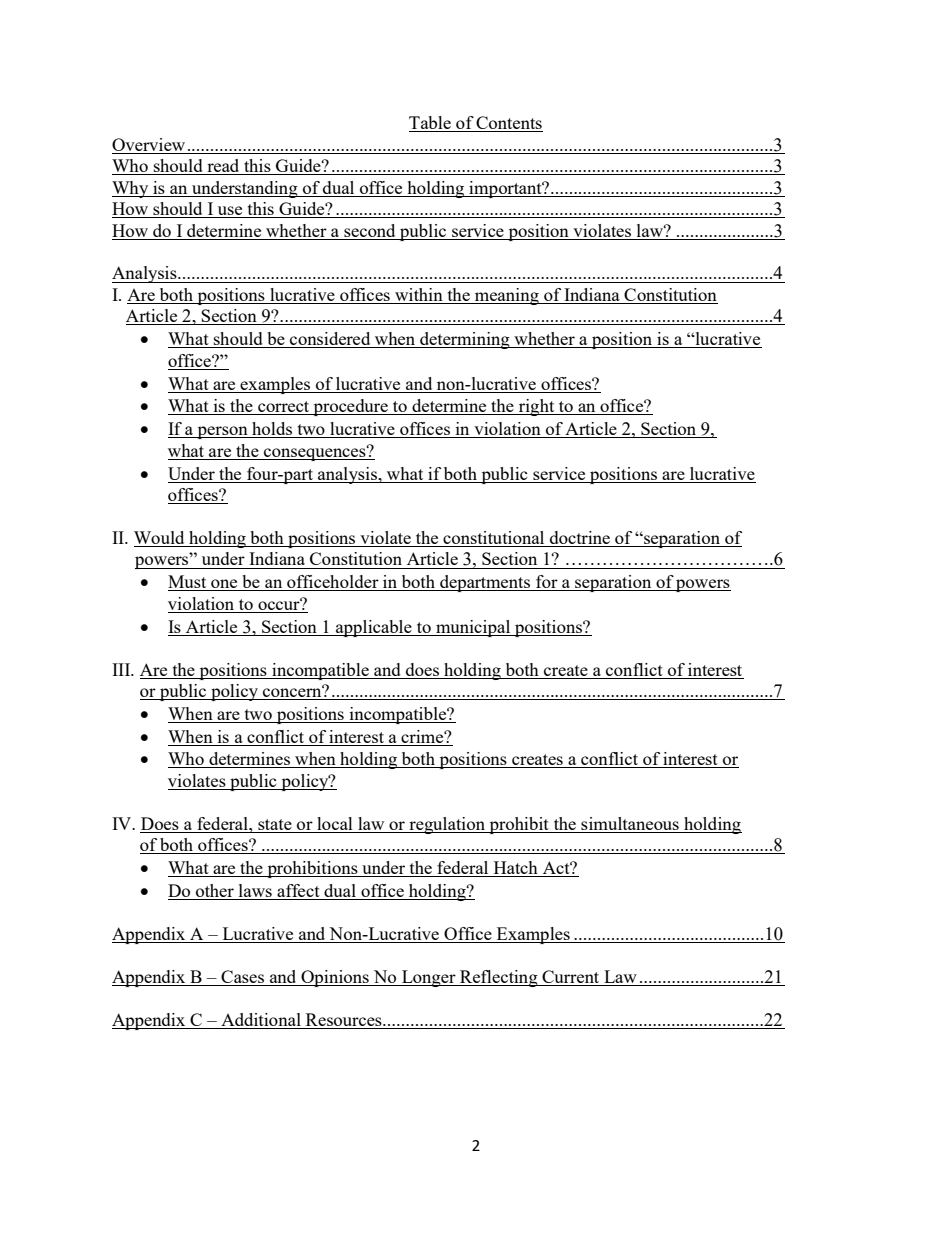 Image resolution: width=952 pixels, height=1233 pixels. Describe the element at coordinates (243, 978) in the screenshot. I see `Cases` at that location.
